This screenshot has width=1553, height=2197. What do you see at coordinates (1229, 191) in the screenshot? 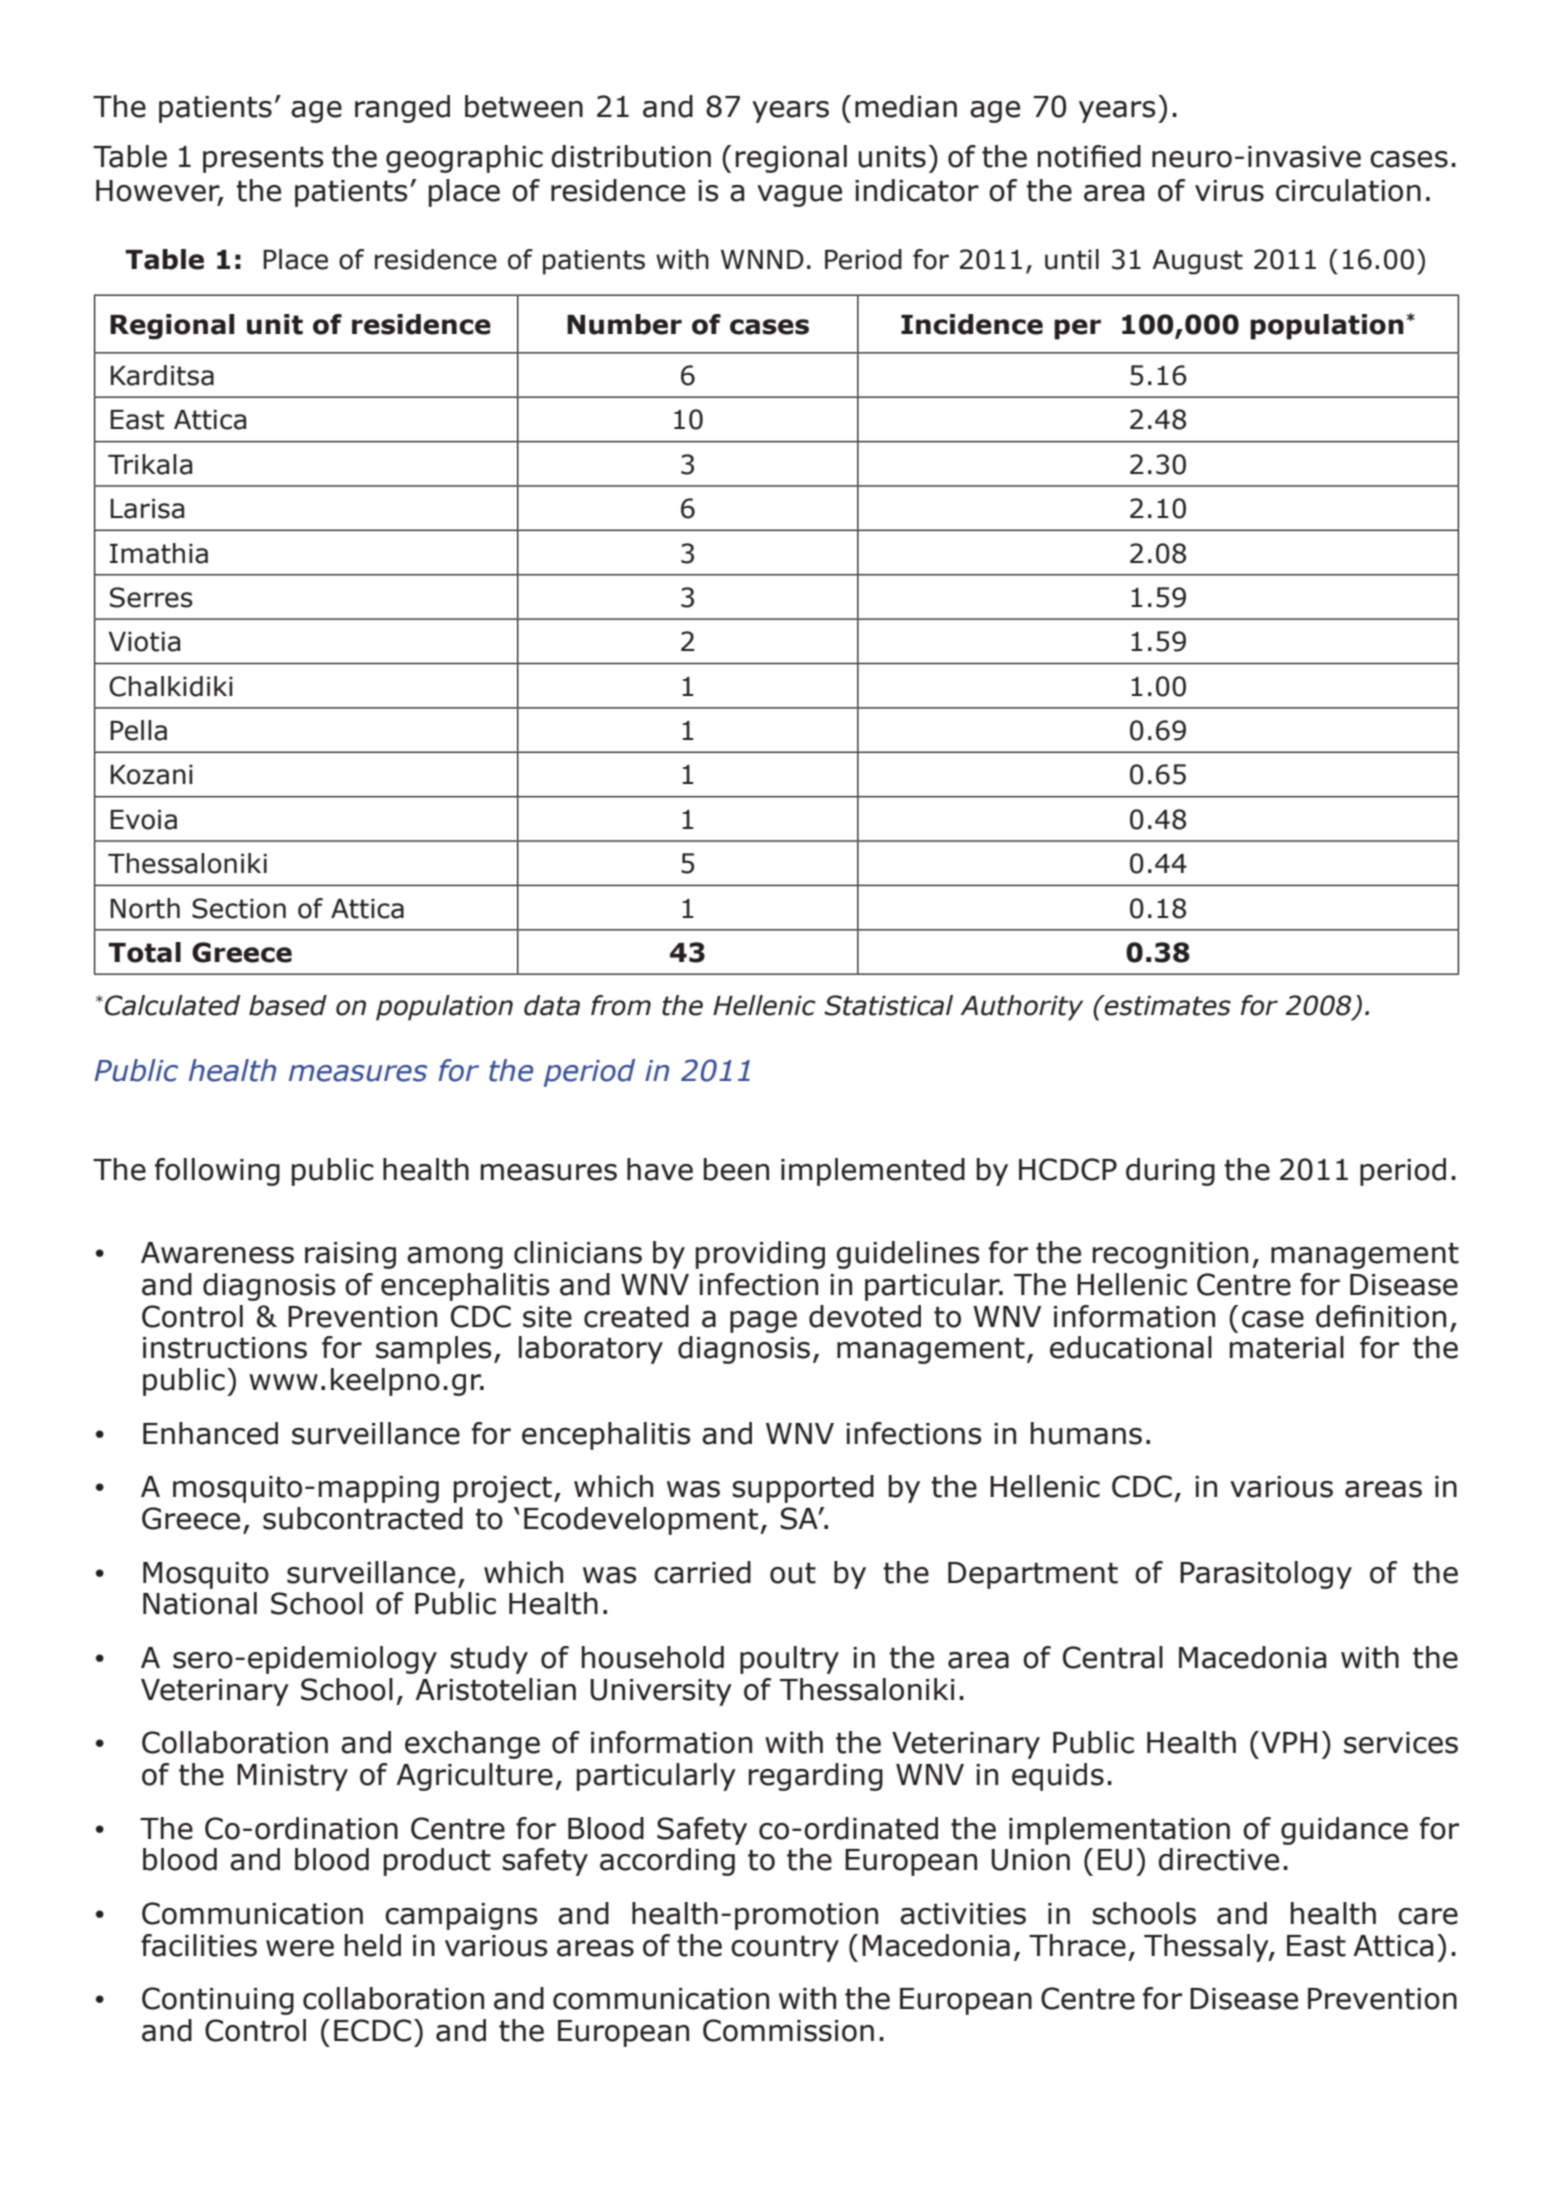
I see `virus` at bounding box center [1229, 191].
